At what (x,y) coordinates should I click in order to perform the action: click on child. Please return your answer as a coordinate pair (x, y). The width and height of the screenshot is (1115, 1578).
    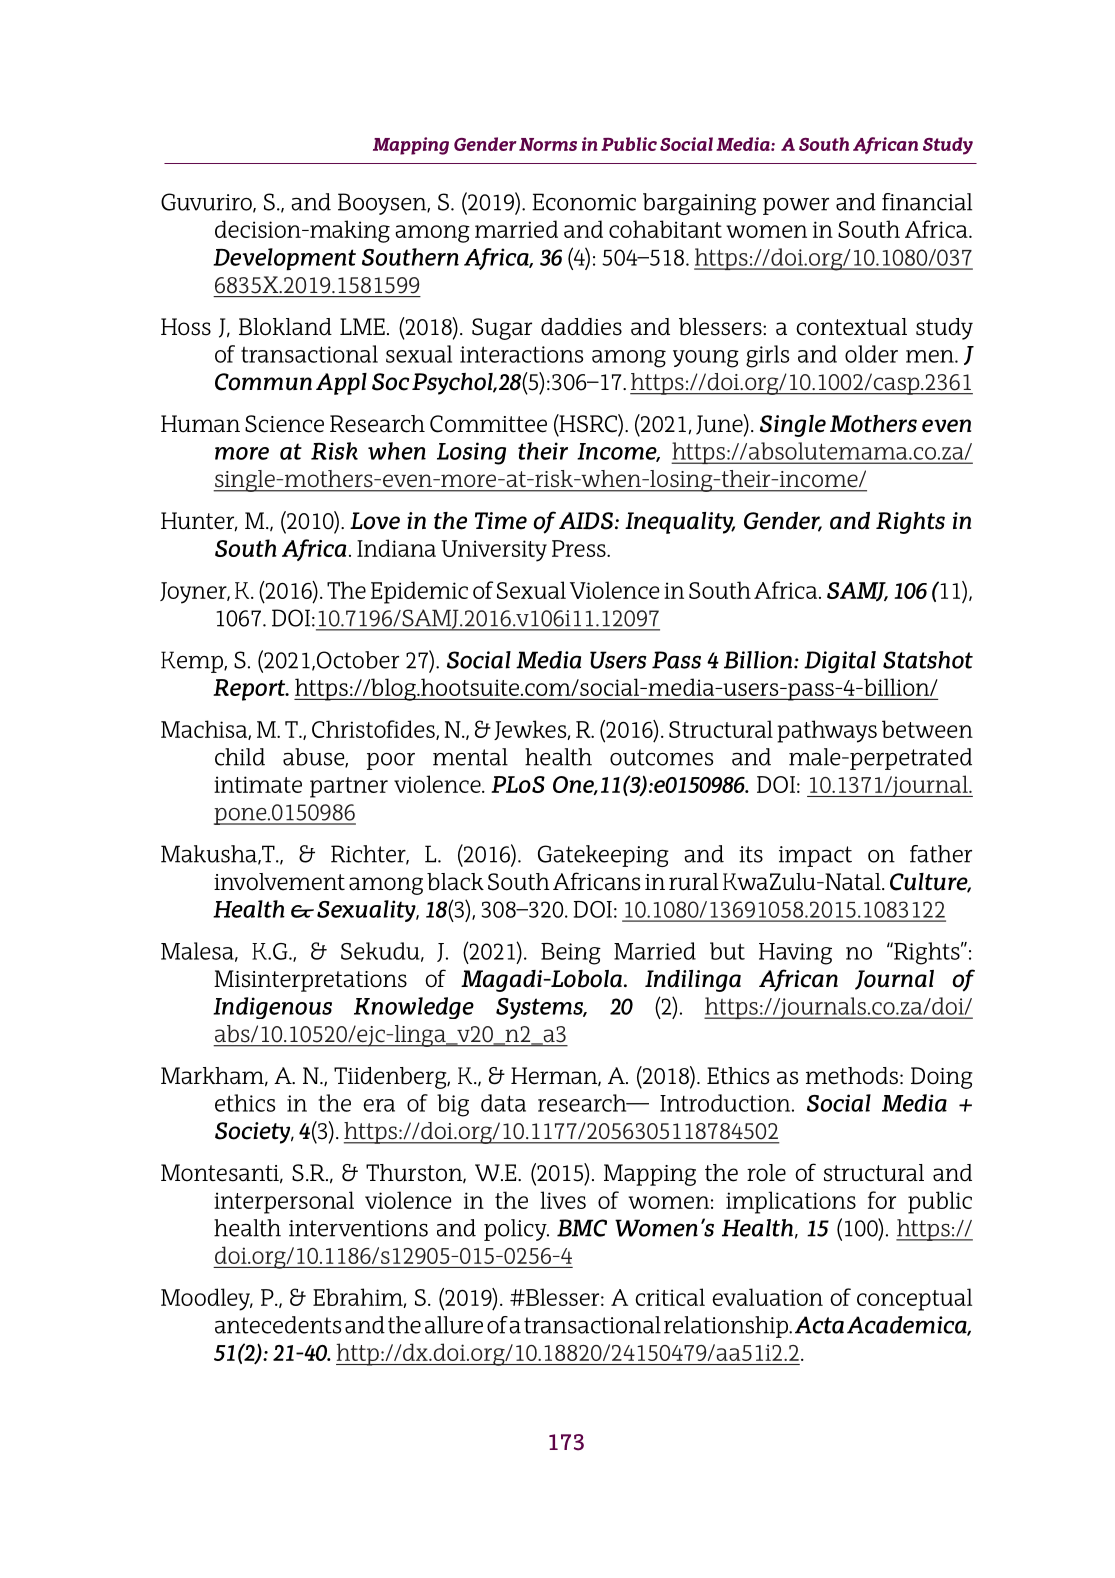
    Looking at the image, I should click on (240, 757).
